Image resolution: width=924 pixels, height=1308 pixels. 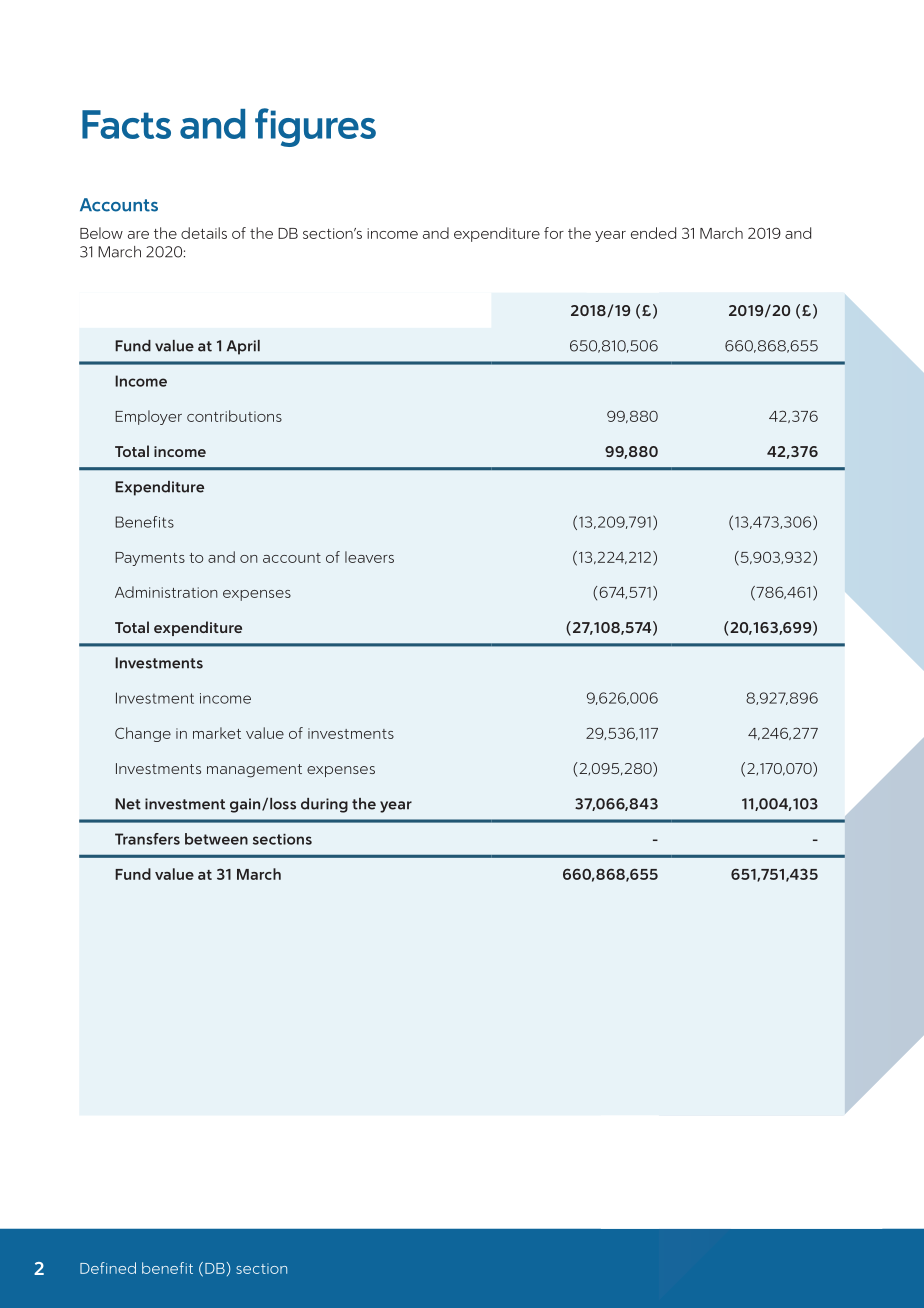 I want to click on Defined, so click(x=108, y=1268).
